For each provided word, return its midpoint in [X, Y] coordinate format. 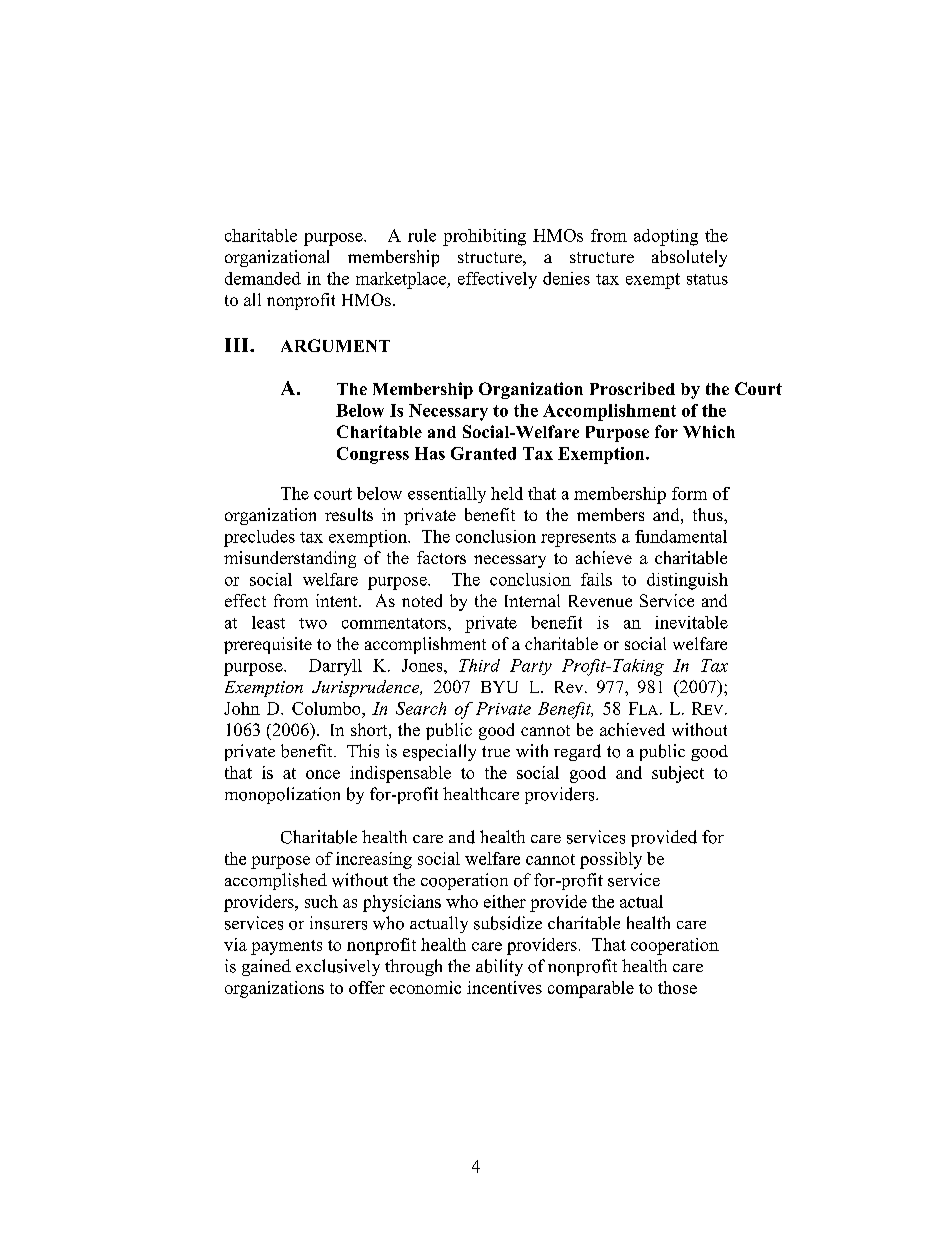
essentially [447, 495]
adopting [666, 237]
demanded [263, 278]
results [349, 514]
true [496, 751]
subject [678, 774]
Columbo [327, 708]
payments [286, 947]
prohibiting [484, 237]
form [689, 493]
